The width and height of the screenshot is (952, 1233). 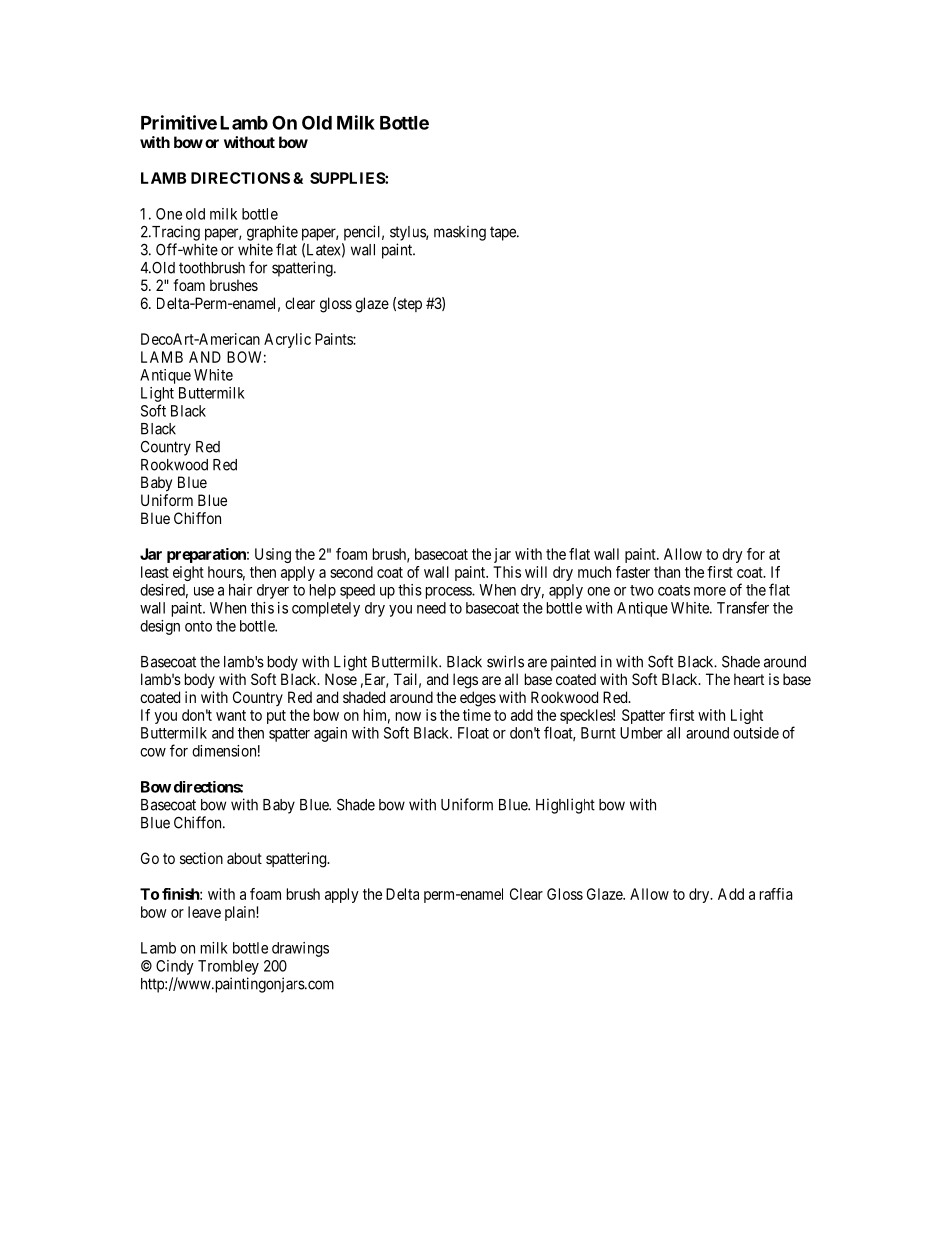 I want to click on graphite, so click(x=272, y=233).
